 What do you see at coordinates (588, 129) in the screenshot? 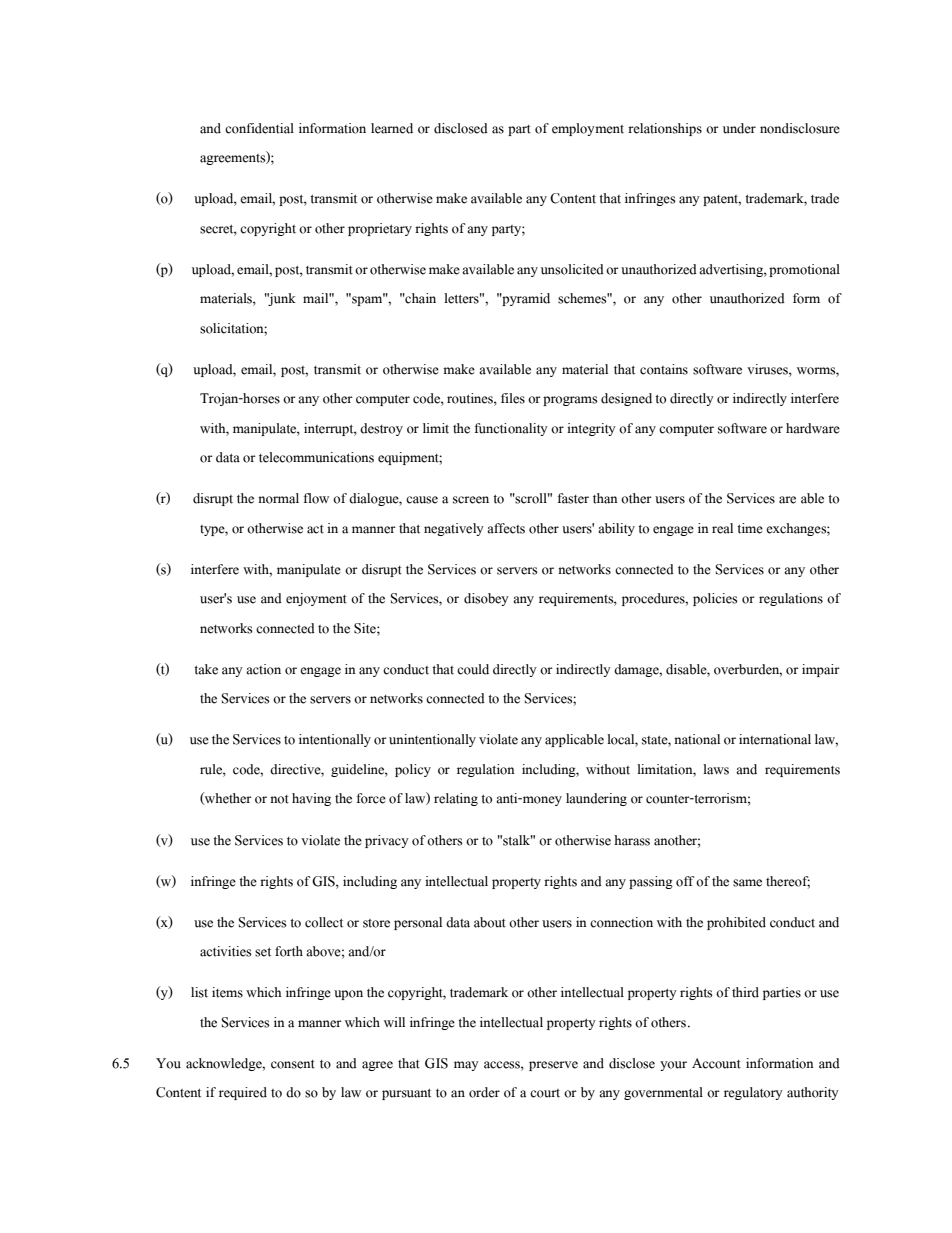
I see `employment` at bounding box center [588, 129].
